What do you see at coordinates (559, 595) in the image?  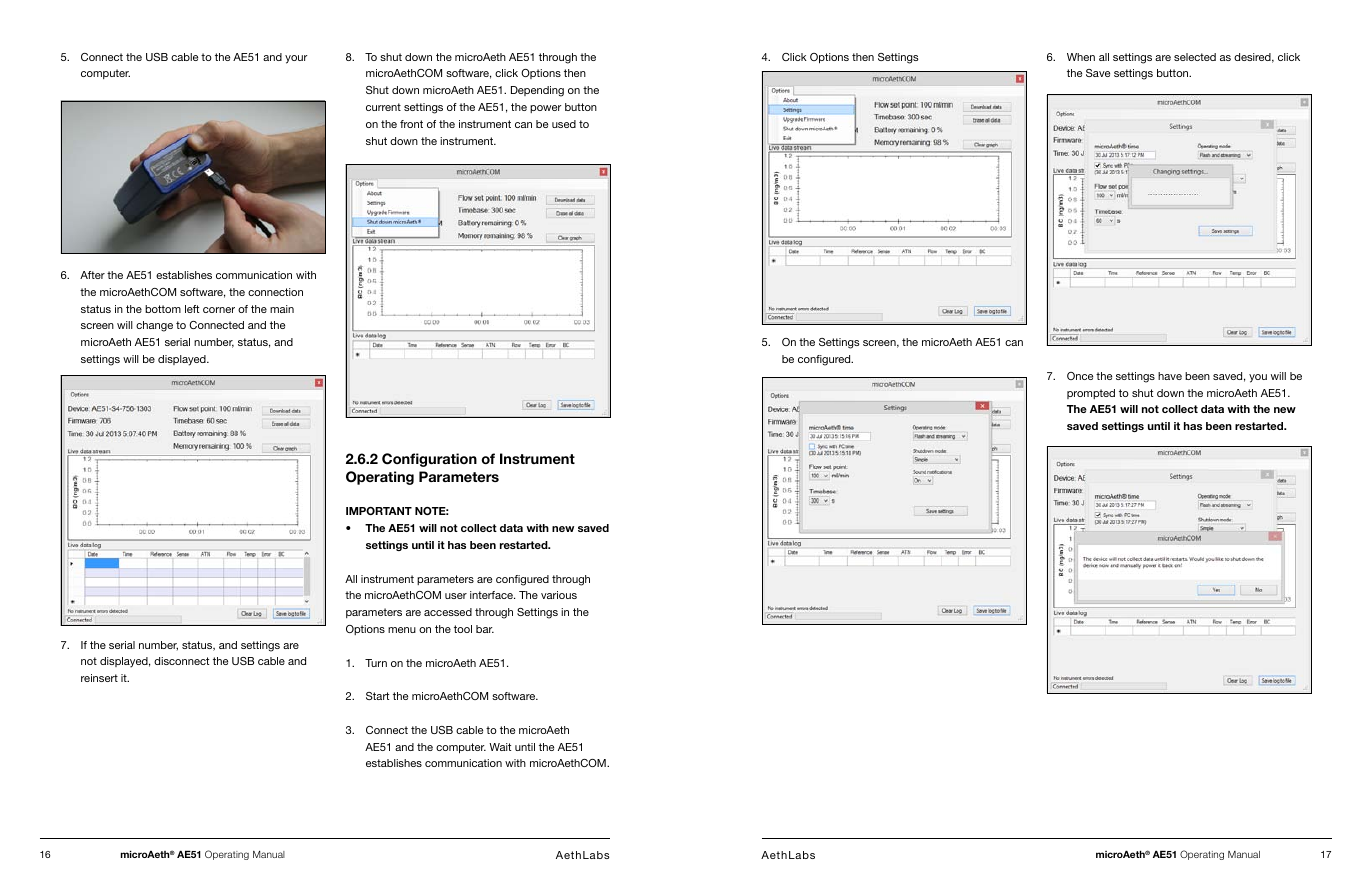 I see `various` at bounding box center [559, 595].
